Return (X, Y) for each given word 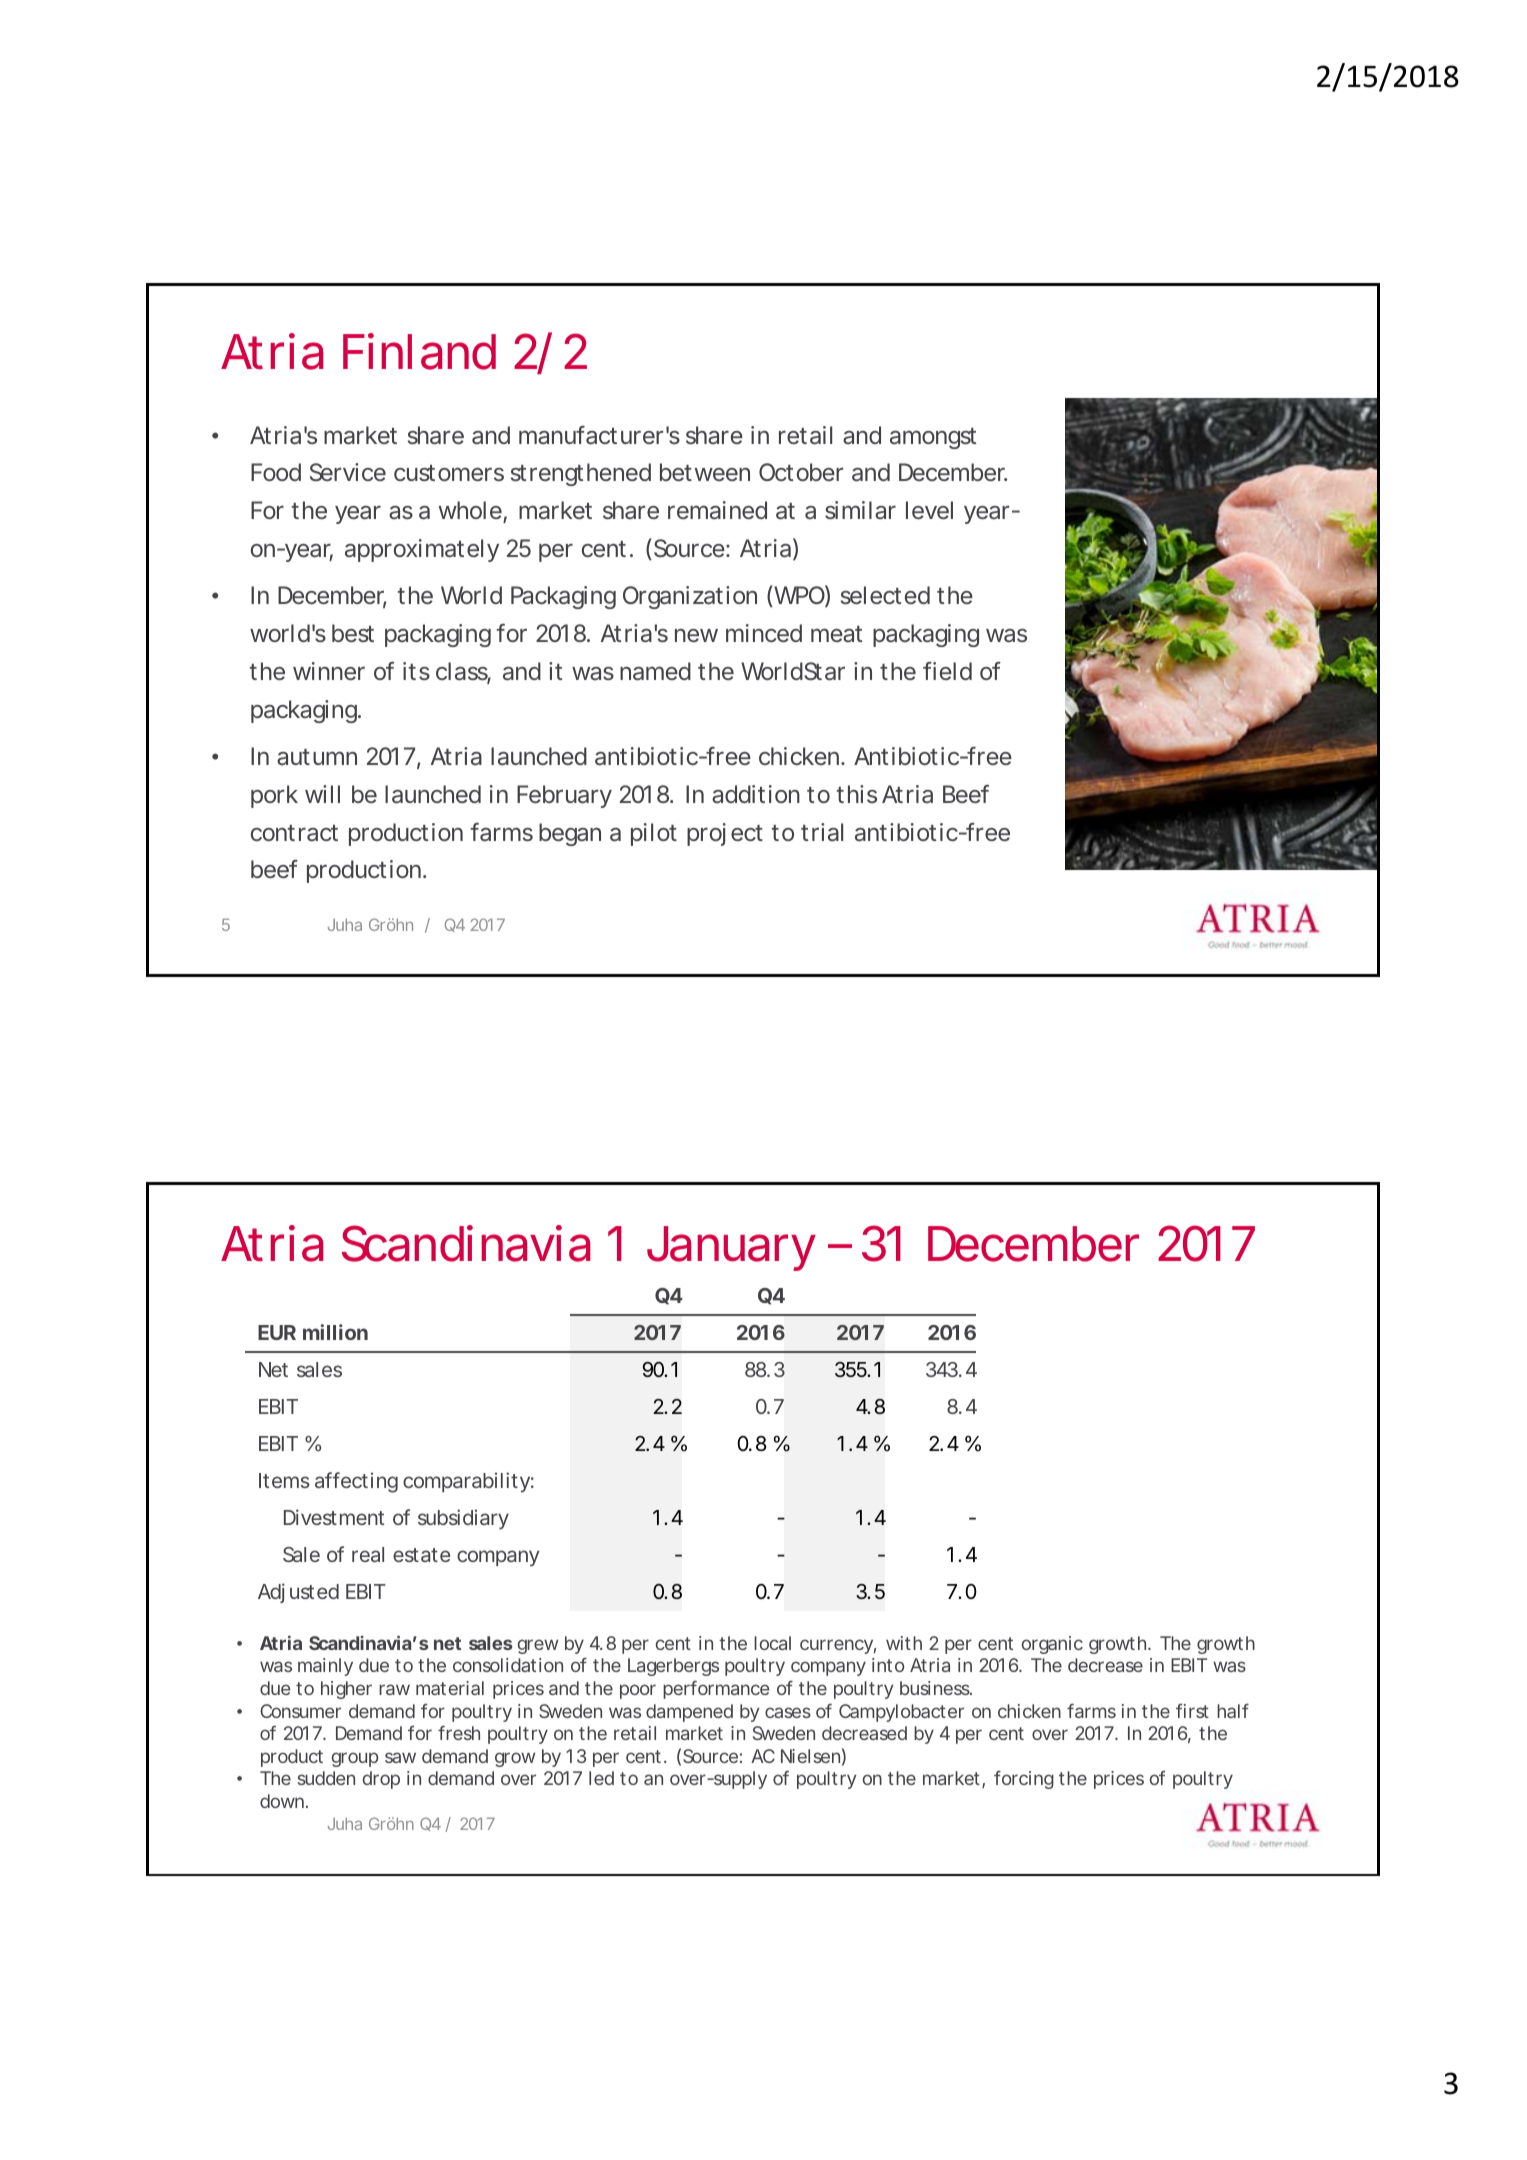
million (335, 1332)
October (801, 472)
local (772, 1643)
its (416, 671)
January (731, 1248)
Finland (419, 351)
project (725, 834)
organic (1052, 1645)
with (904, 1643)
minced (764, 633)
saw (400, 1757)
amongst (933, 438)
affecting (356, 1482)
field (947, 671)
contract (294, 833)
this (856, 794)
